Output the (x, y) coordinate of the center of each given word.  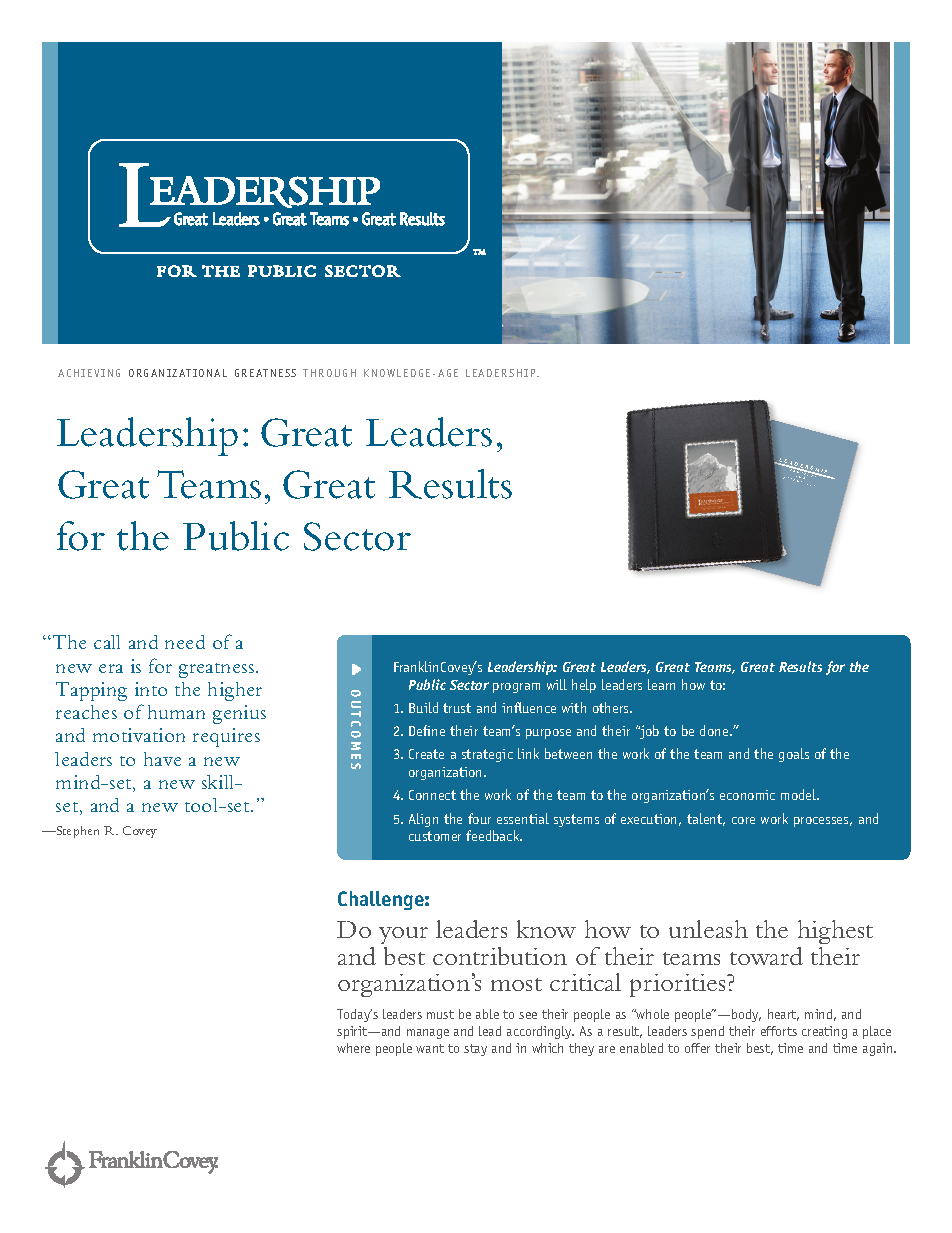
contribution (500, 956)
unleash (708, 929)
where (353, 1048)
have (162, 759)
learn (661, 684)
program (516, 688)
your (403, 937)
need (185, 642)
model (800, 794)
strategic (487, 755)
